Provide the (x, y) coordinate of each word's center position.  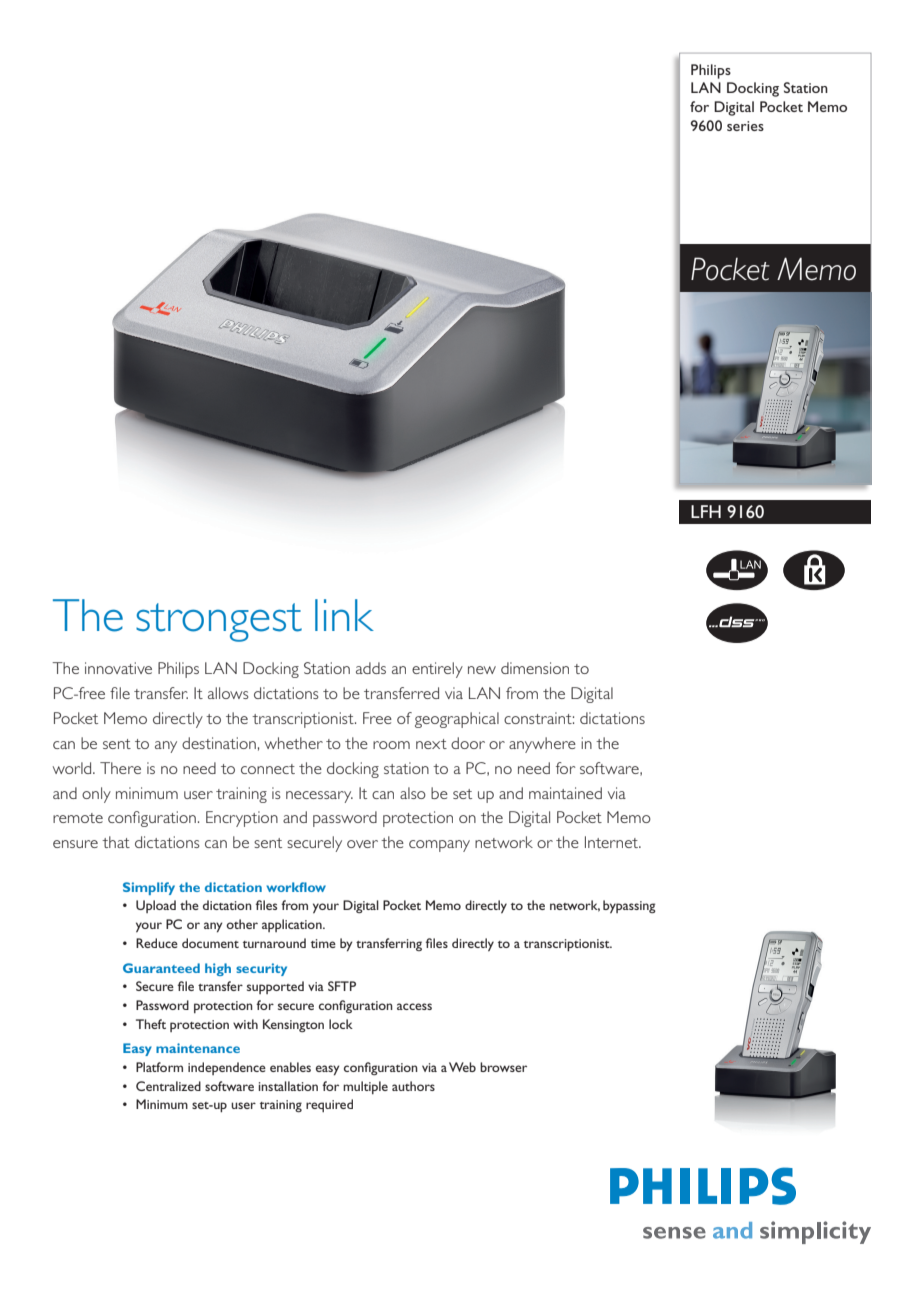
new (482, 670)
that (116, 842)
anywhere (542, 745)
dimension (535, 668)
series (745, 126)
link (344, 615)
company (439, 846)
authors (413, 1086)
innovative (118, 668)
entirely (437, 670)
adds (371, 668)
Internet (612, 842)
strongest (219, 622)
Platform (159, 1067)
